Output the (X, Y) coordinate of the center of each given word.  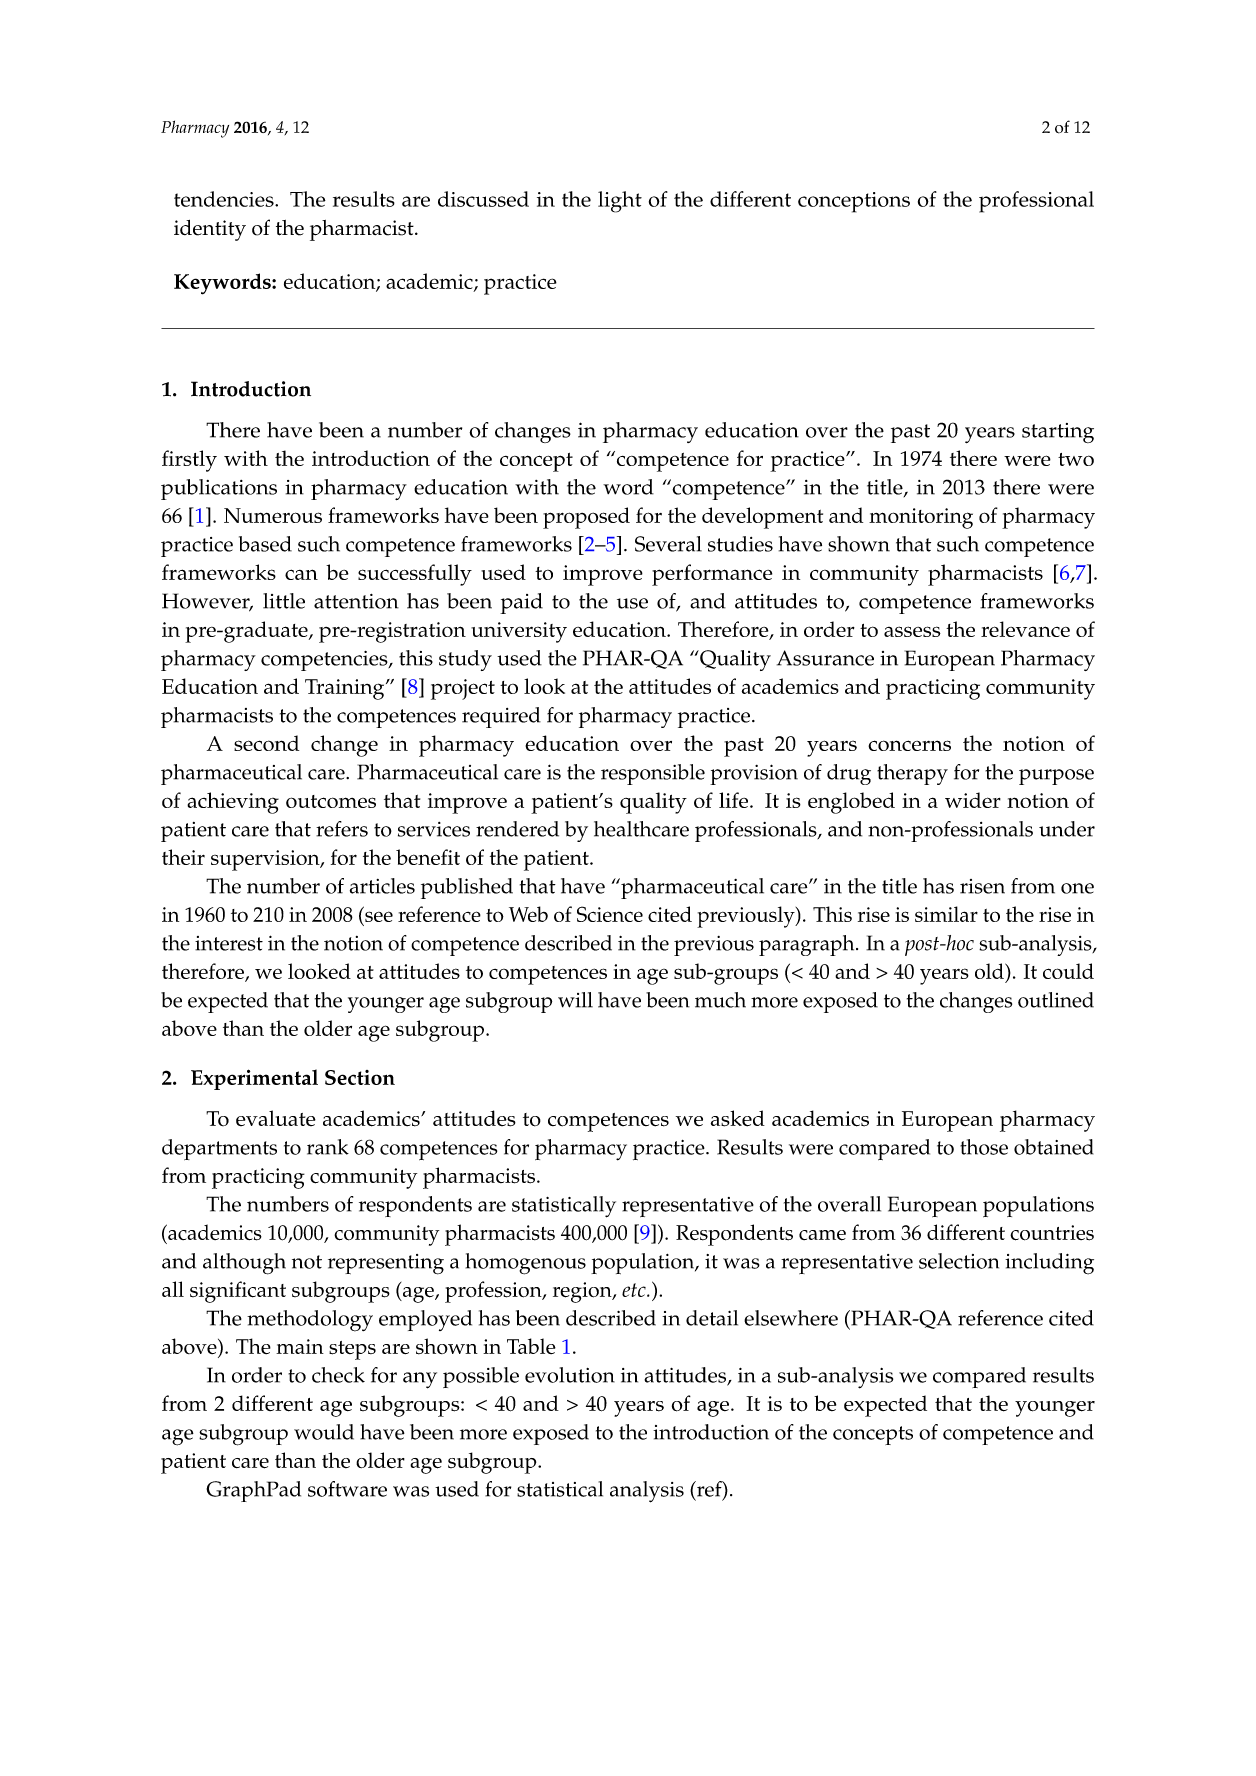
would (324, 1432)
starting (1058, 433)
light (620, 202)
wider (973, 800)
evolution (570, 1375)
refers (342, 829)
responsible (653, 774)
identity (210, 230)
